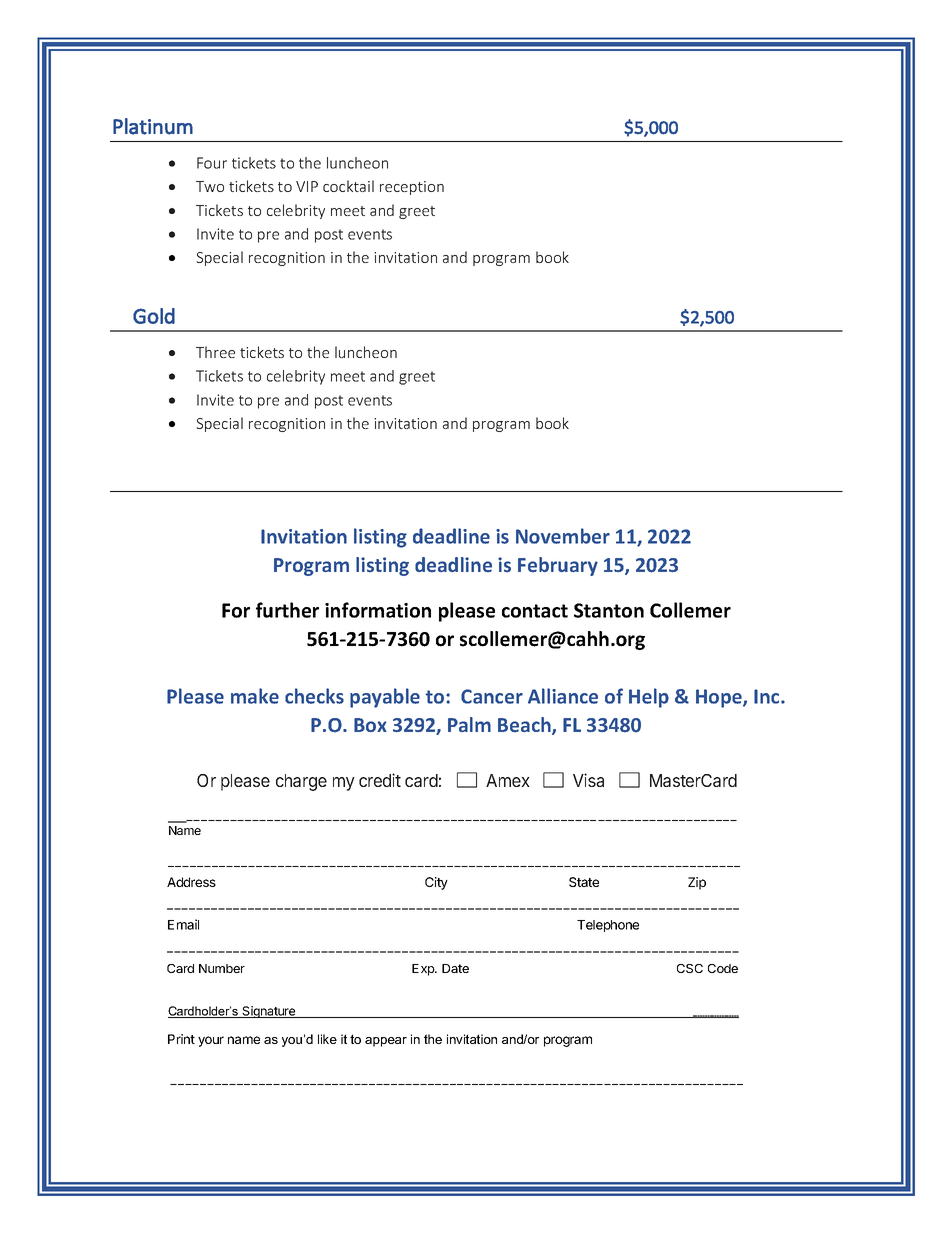 The image size is (952, 1233). What do you see at coordinates (215, 352) in the screenshot?
I see `Three` at bounding box center [215, 352].
